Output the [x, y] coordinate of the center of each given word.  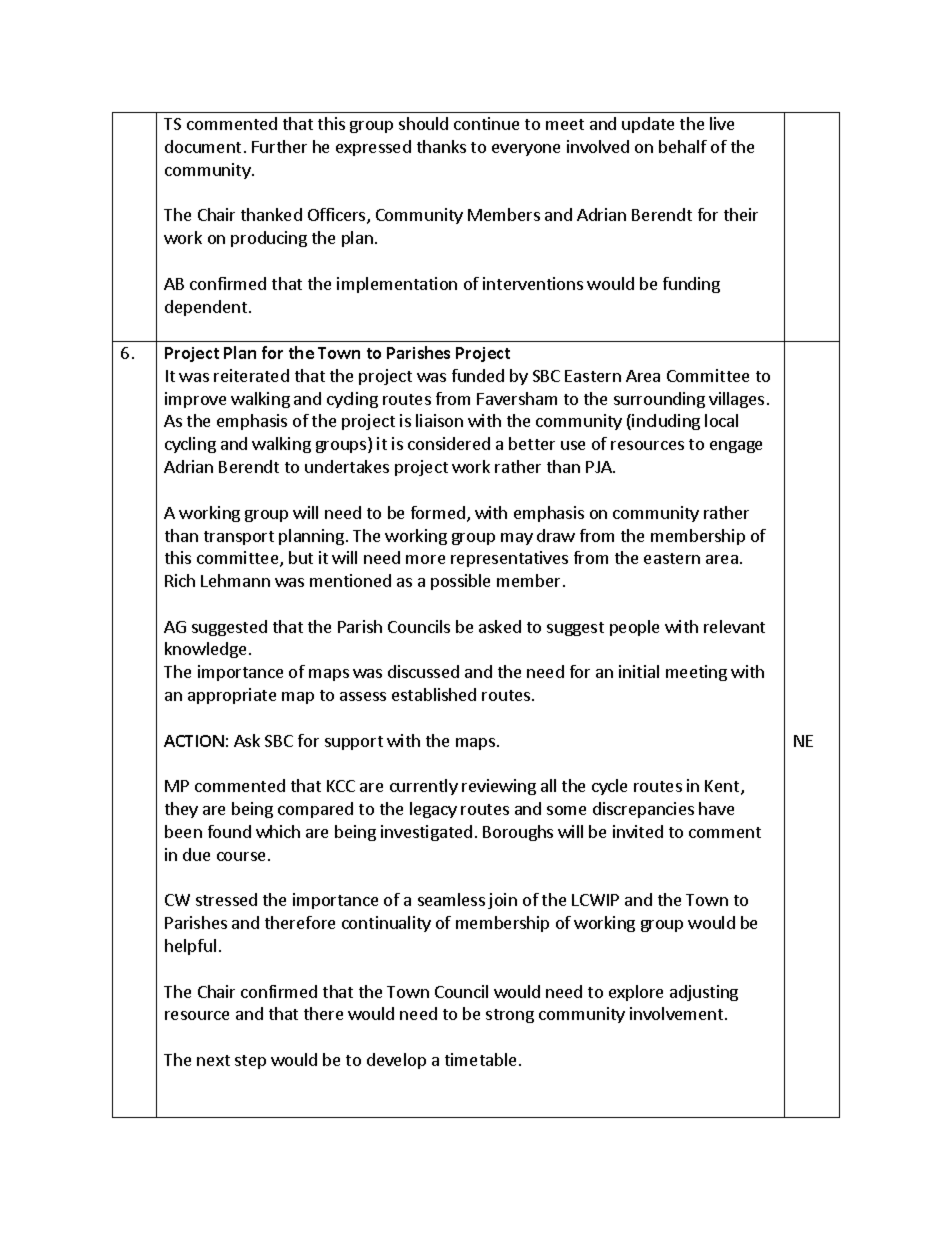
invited [638, 831]
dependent [206, 308]
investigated [426, 833]
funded [478, 375]
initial [639, 671]
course [241, 856]
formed [438, 512]
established [434, 694]
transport [239, 538]
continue [486, 123]
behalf [683, 146]
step [250, 1062]
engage [736, 447]
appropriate [232, 696]
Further [279, 146]
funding [691, 285]
